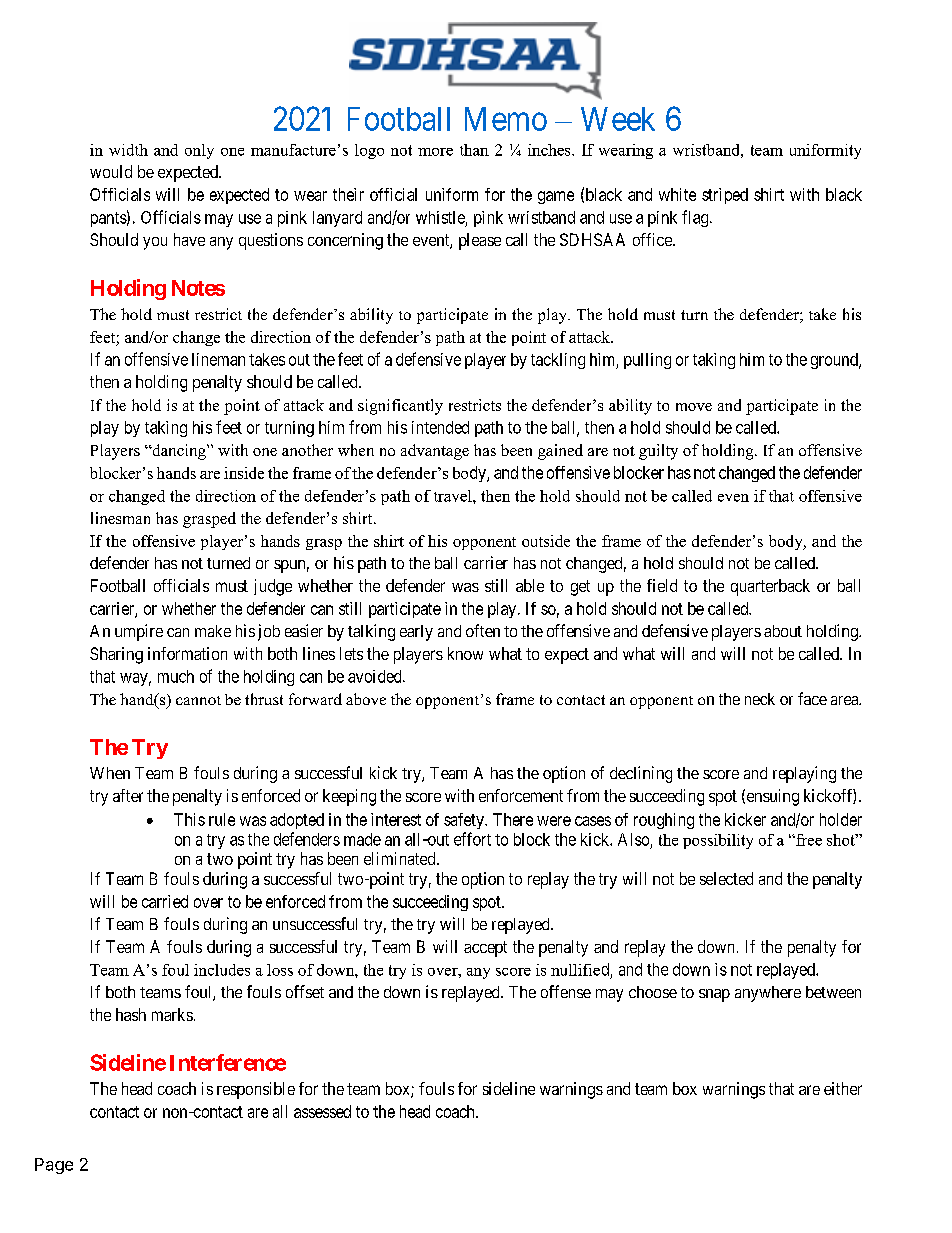 The width and height of the image is (952, 1233). I want to click on more, so click(435, 152).
